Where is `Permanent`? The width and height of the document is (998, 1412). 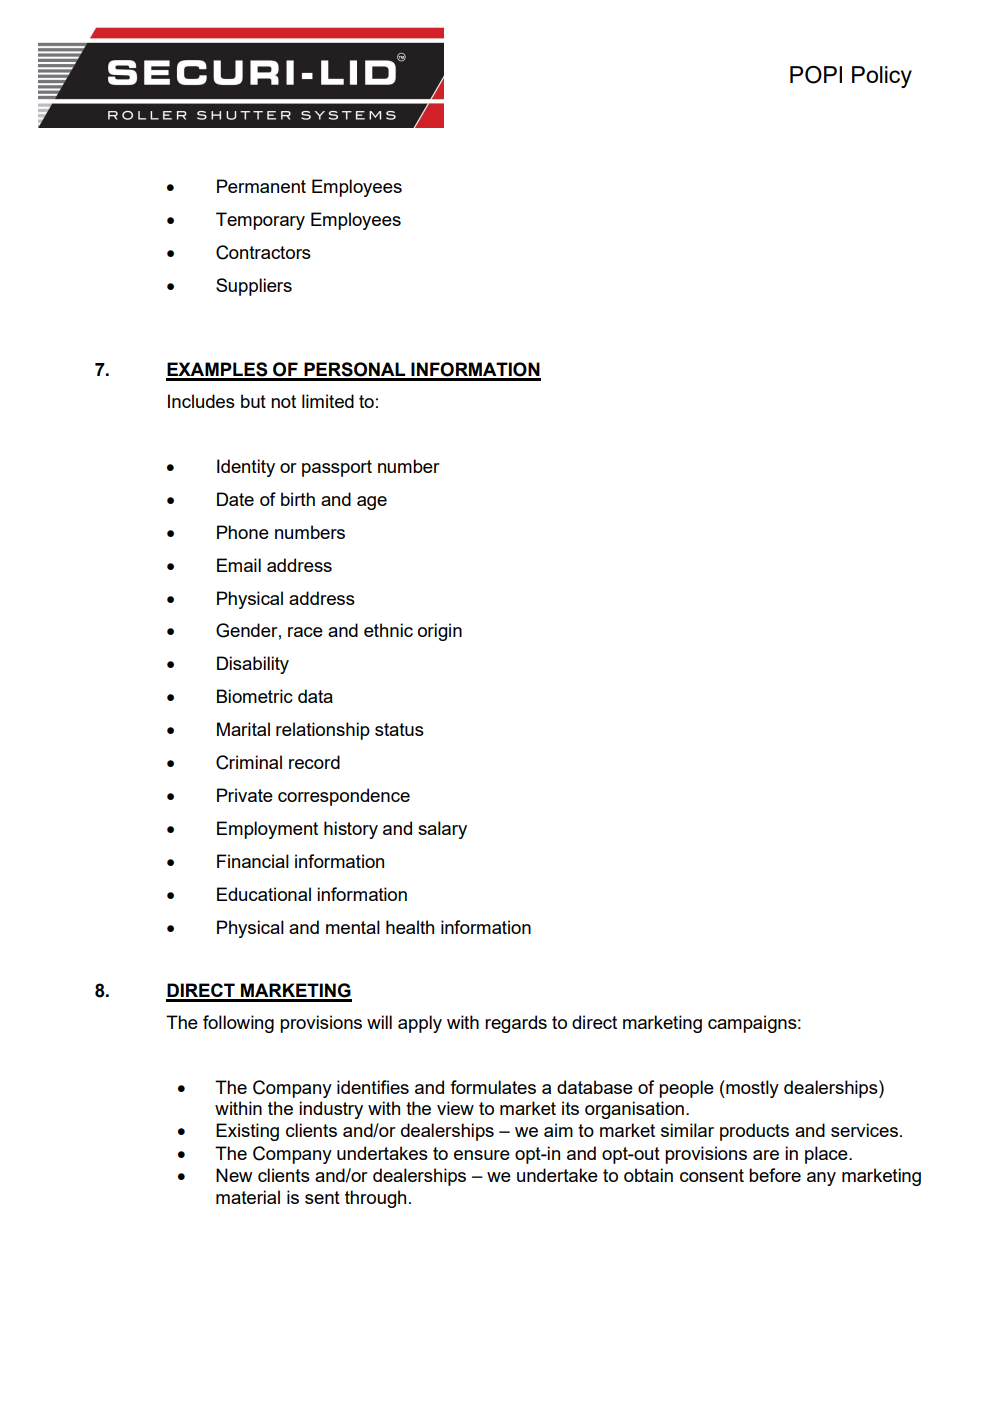
Permanent is located at coordinates (261, 186).
